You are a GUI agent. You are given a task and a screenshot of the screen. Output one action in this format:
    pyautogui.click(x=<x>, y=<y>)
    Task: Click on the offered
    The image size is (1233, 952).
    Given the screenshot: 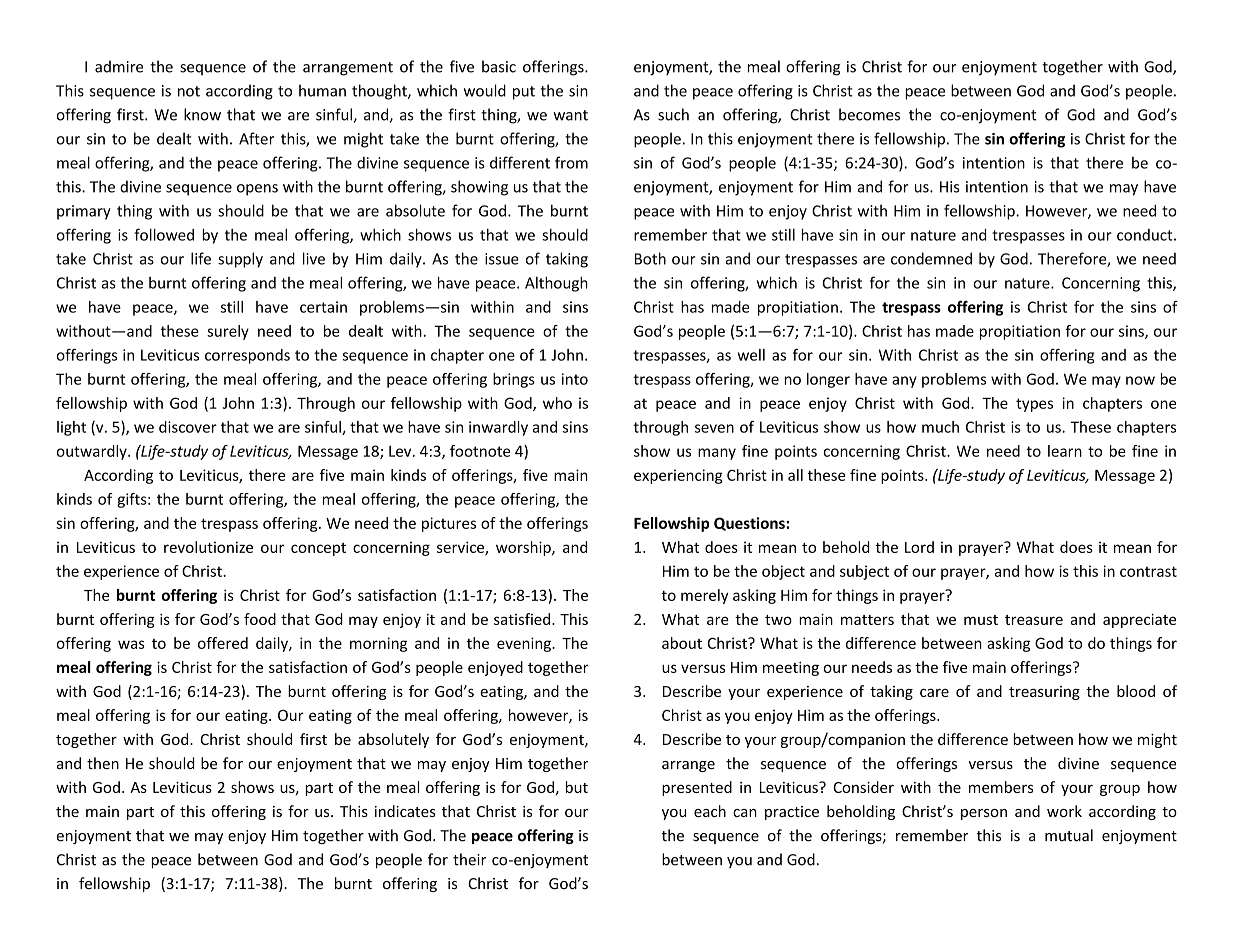 What is the action you would take?
    pyautogui.click(x=223, y=643)
